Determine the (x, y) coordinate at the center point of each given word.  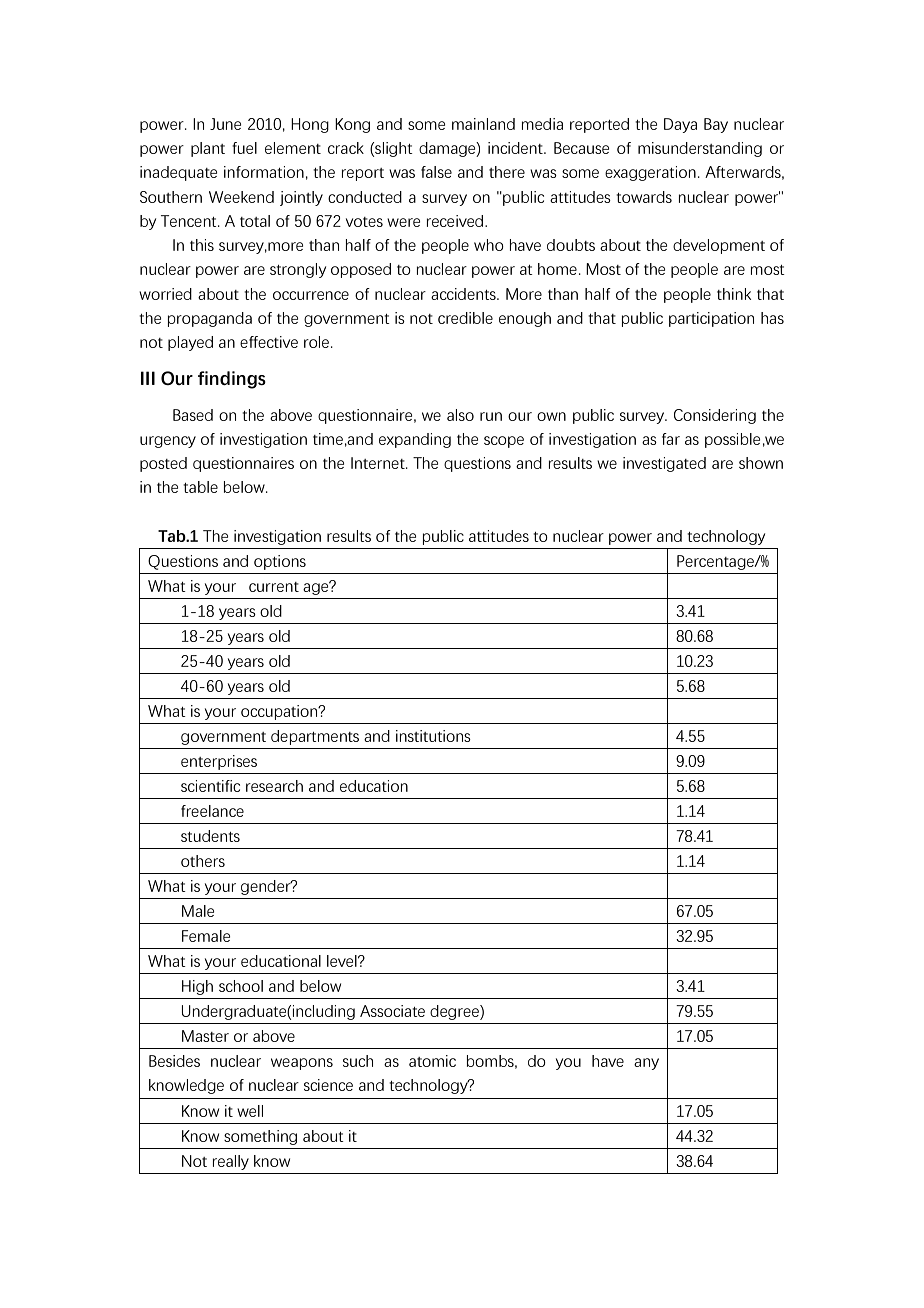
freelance (212, 811)
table (200, 487)
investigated (664, 464)
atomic (432, 1061)
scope (504, 442)
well (250, 1111)
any (646, 1064)
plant (208, 149)
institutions (433, 736)
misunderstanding (700, 149)
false (436, 172)
